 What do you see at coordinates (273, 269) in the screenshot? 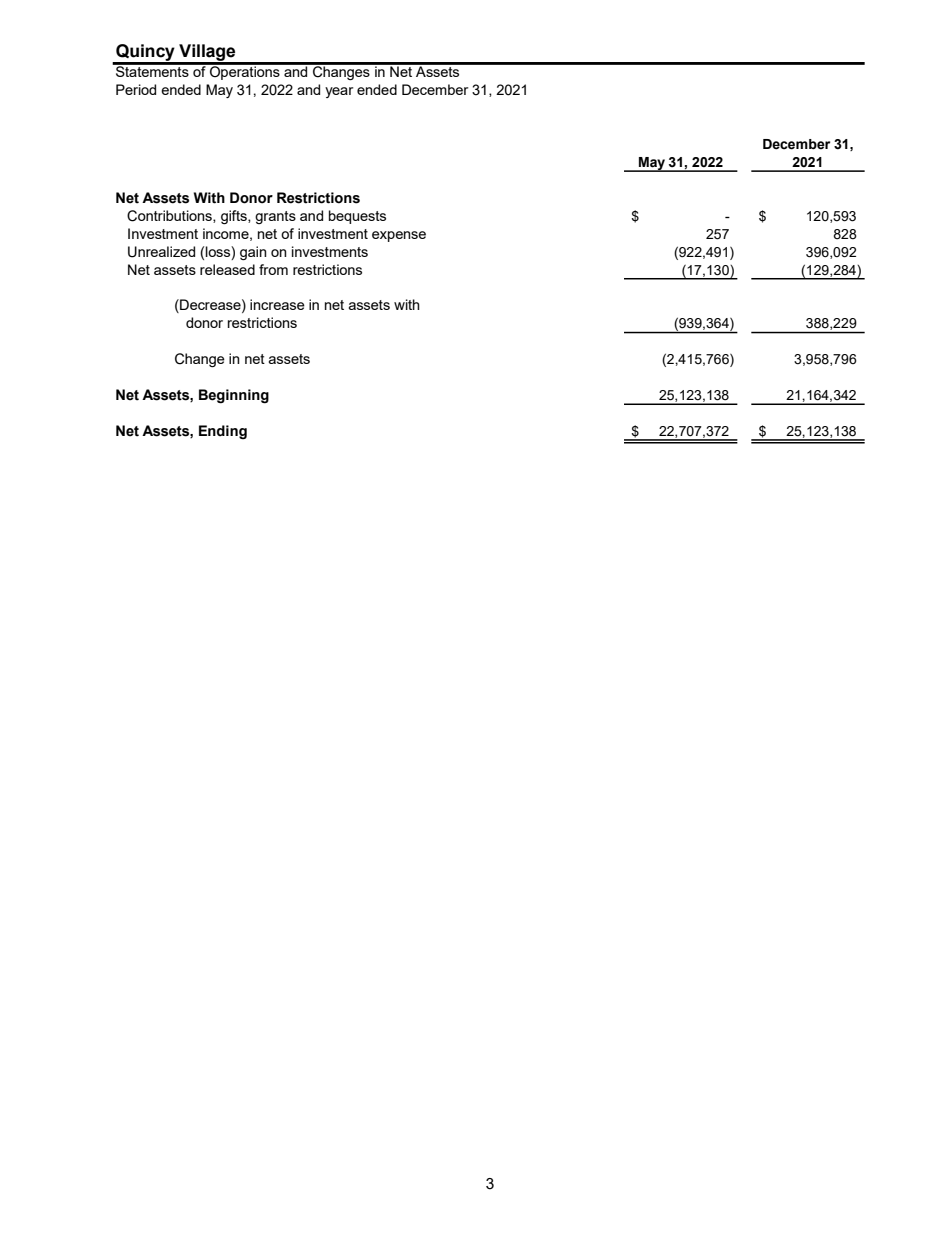
I see `from` at bounding box center [273, 269].
